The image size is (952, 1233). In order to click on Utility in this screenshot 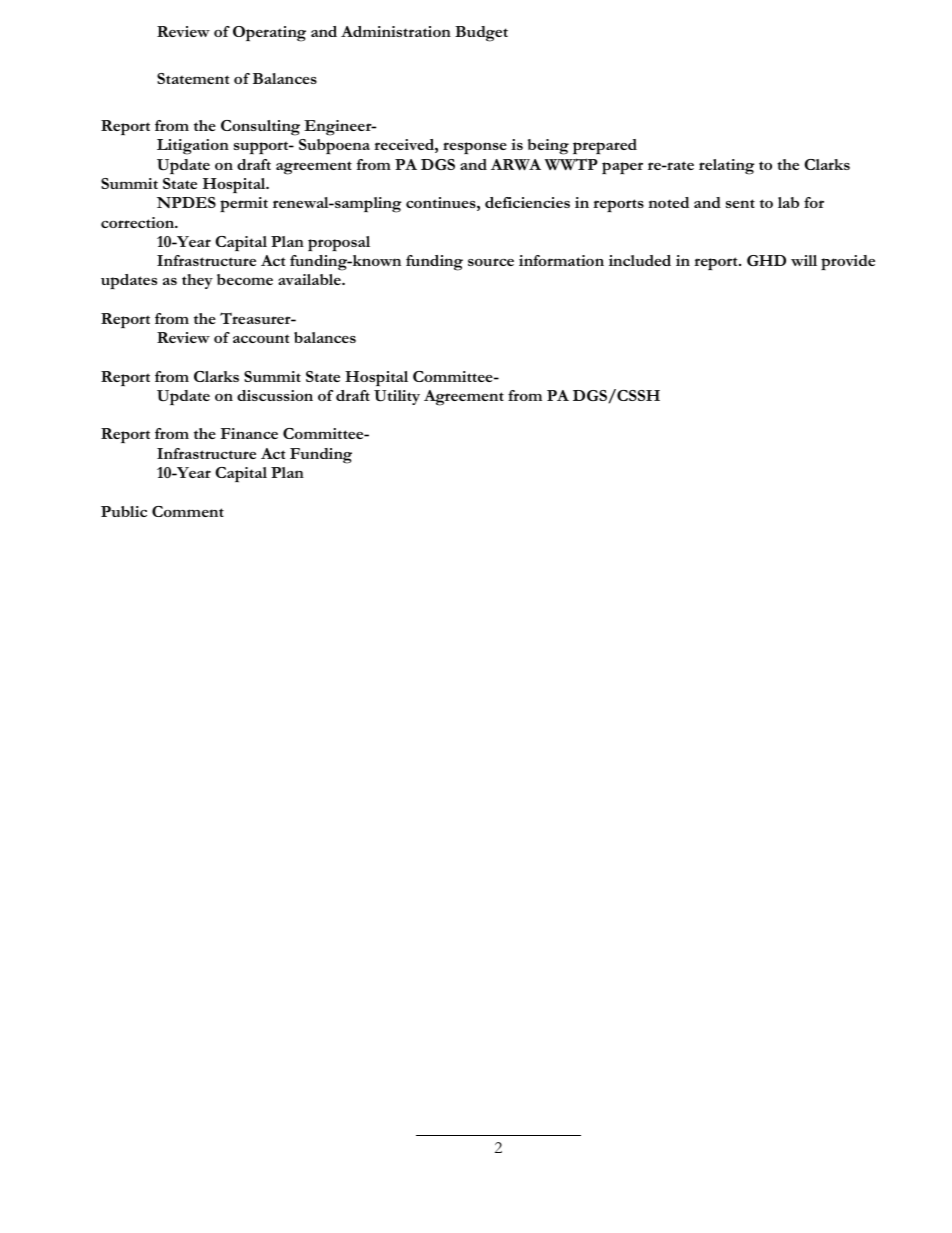, I will do `click(397, 397)`.
